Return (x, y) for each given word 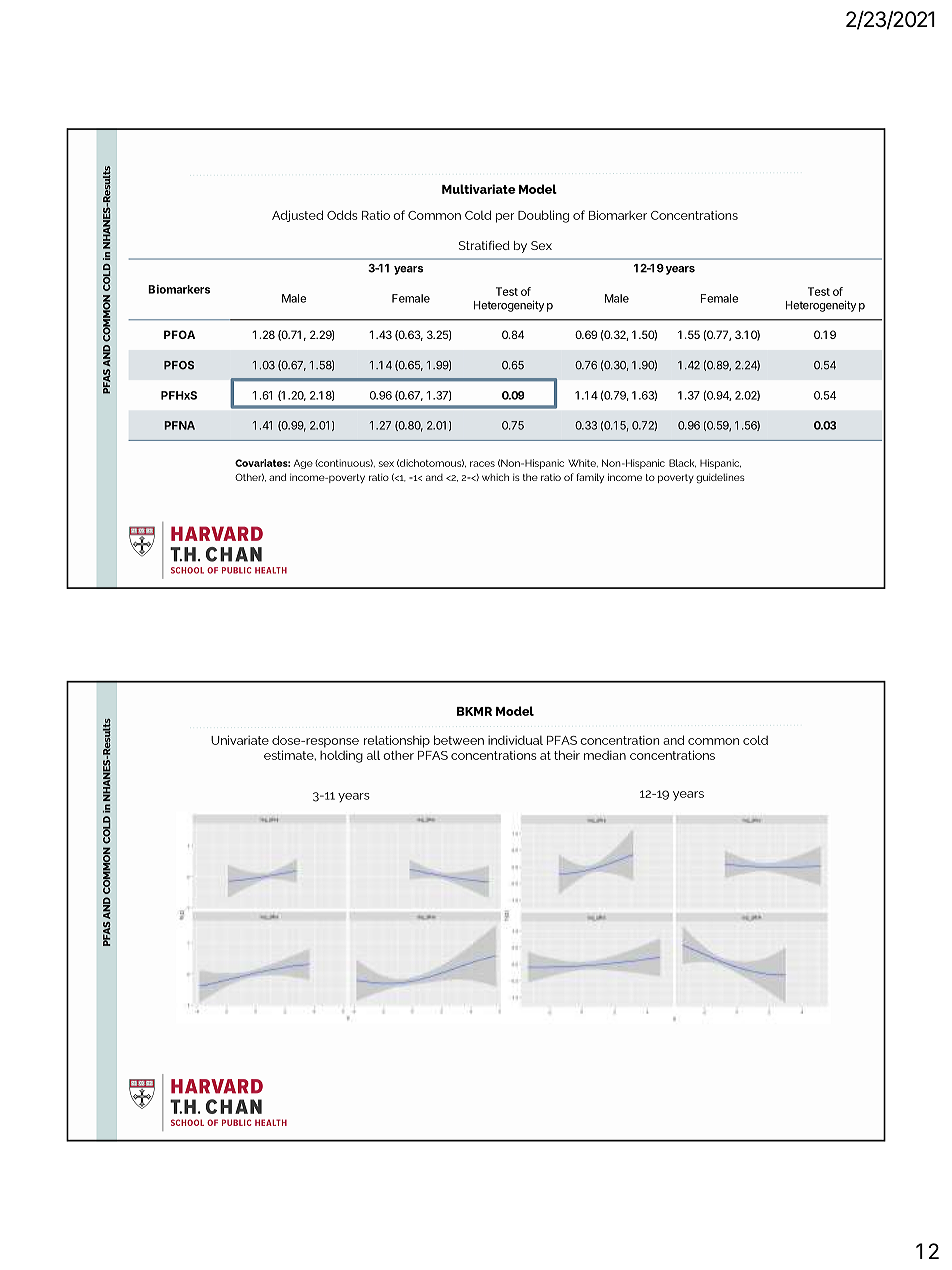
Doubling (543, 216)
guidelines (720, 478)
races (482, 464)
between (459, 740)
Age (303, 464)
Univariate (240, 740)
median (605, 755)
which (495, 477)
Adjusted (297, 216)
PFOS (179, 365)
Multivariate (479, 189)
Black (682, 463)
